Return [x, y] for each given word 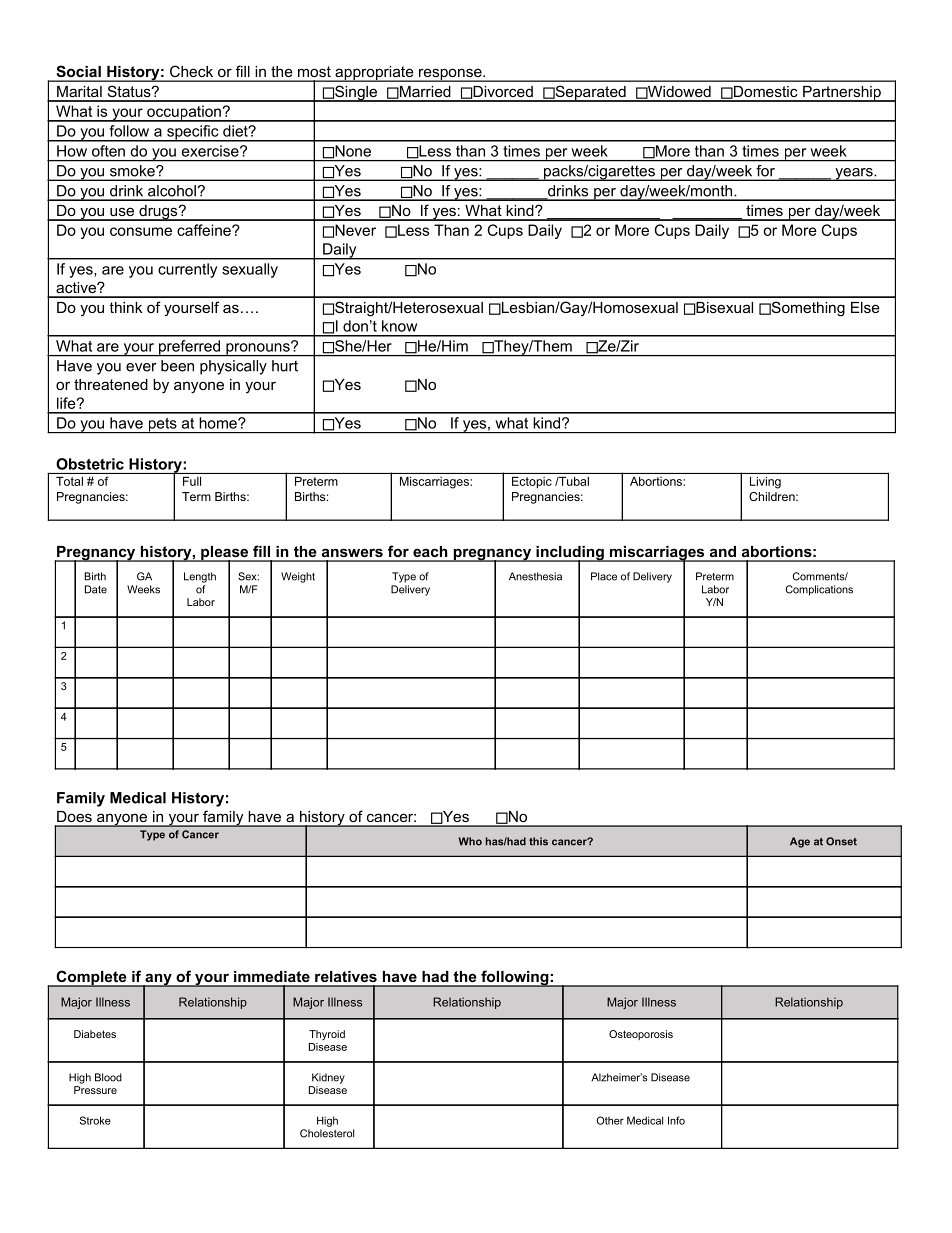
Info [676, 1120]
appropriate [374, 74]
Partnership [842, 94]
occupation [184, 113]
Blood [108, 1077]
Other [610, 1120]
